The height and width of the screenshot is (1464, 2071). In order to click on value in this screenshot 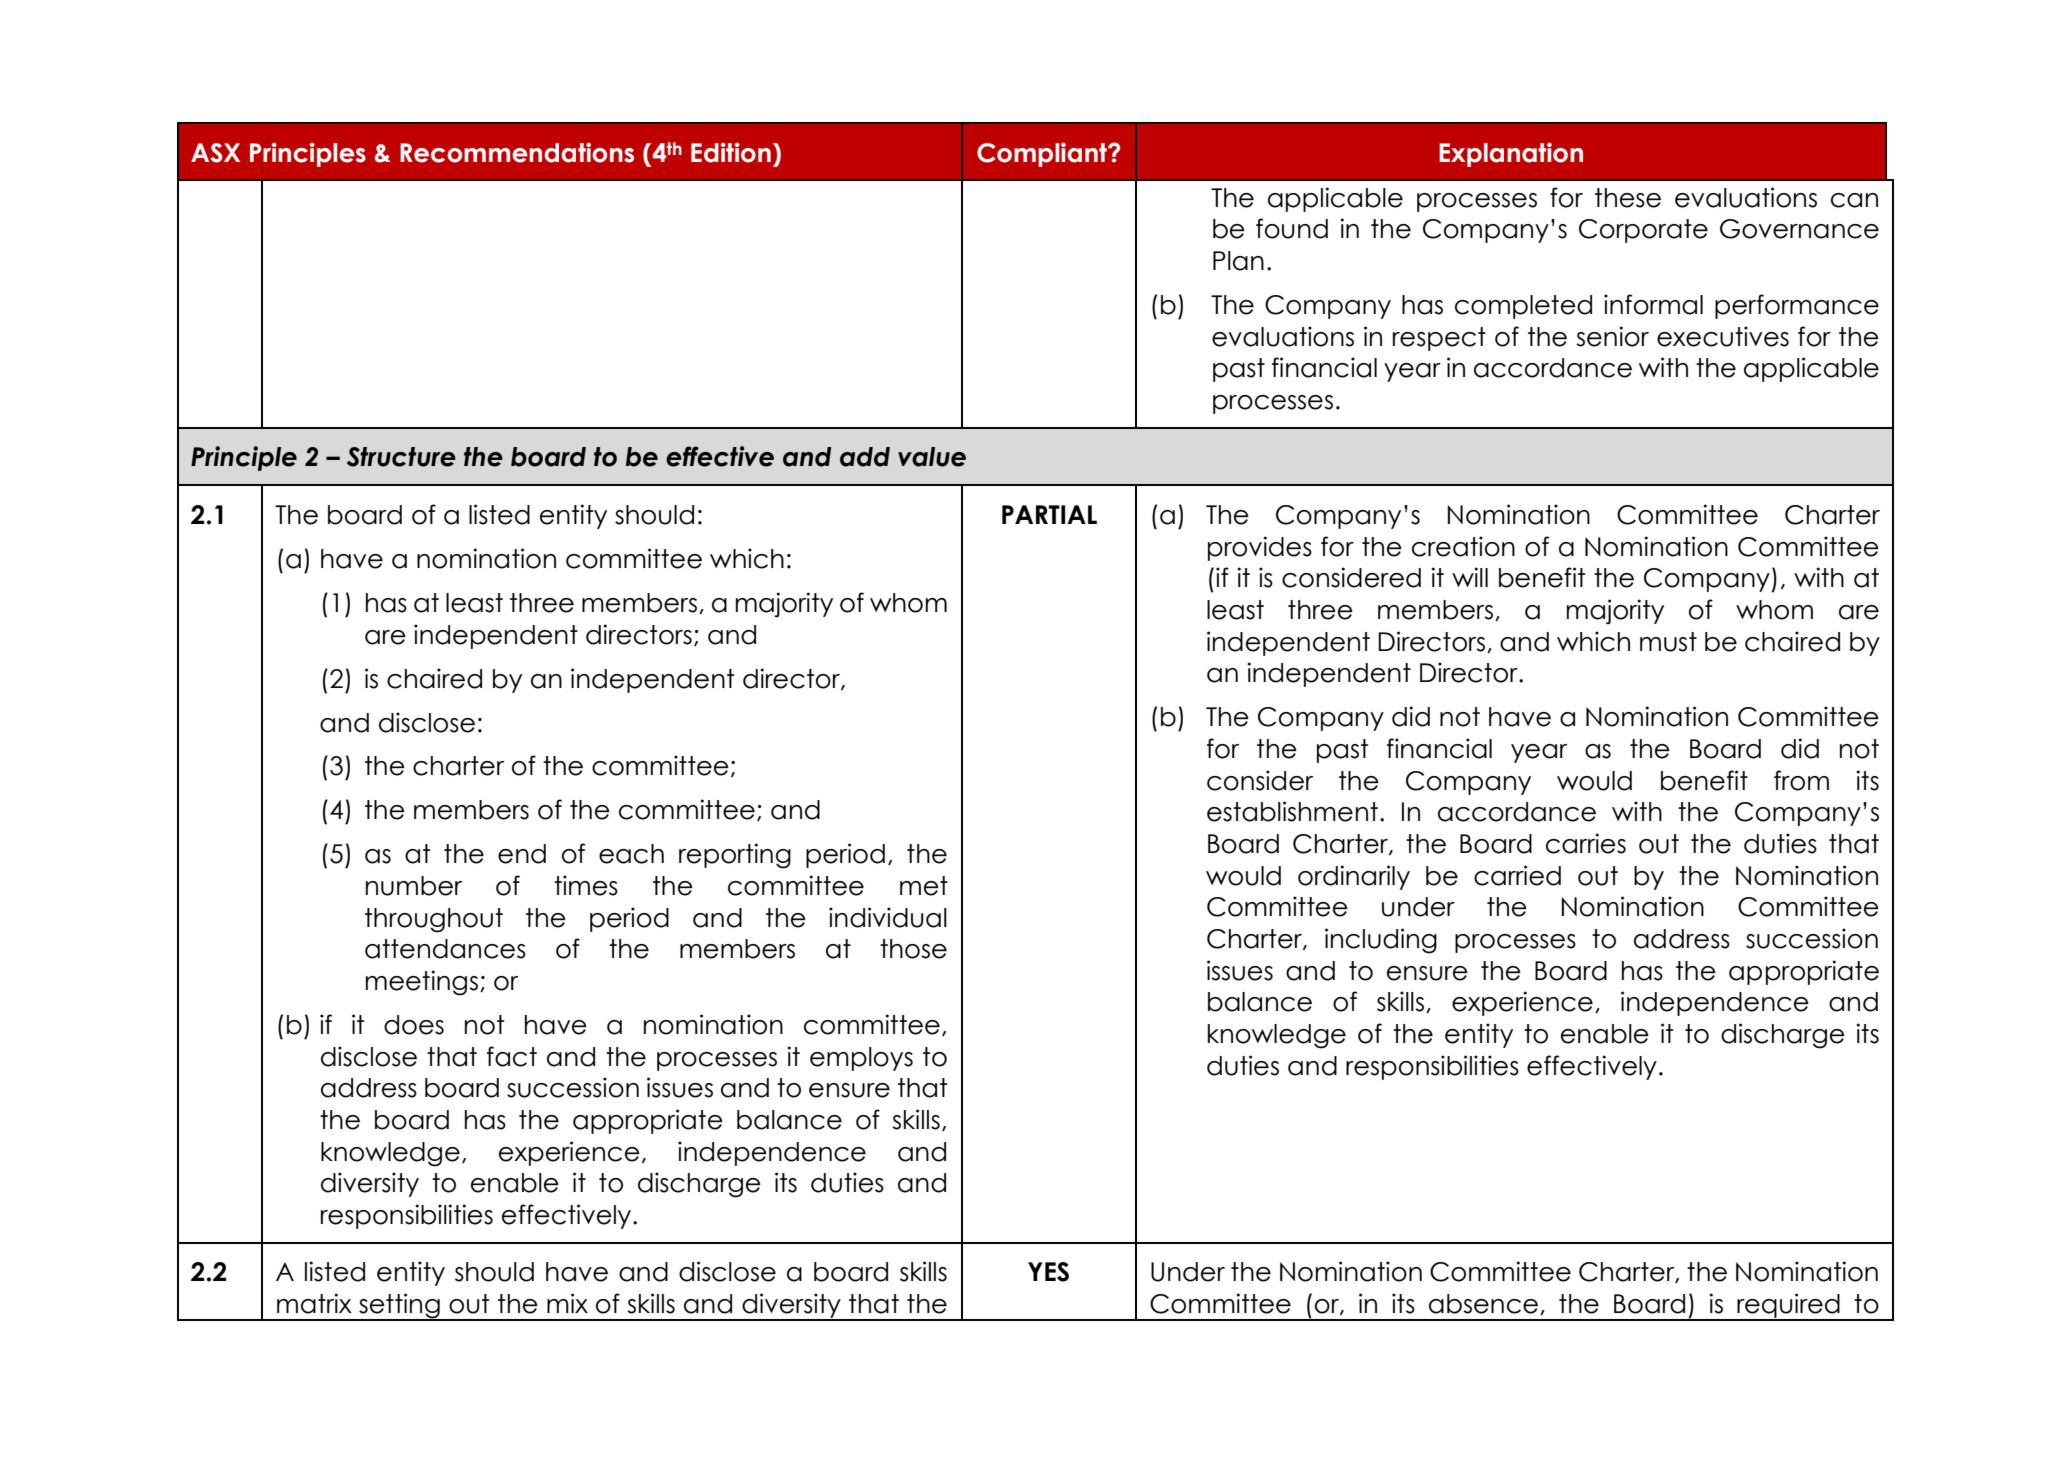, I will do `click(932, 457)`.
